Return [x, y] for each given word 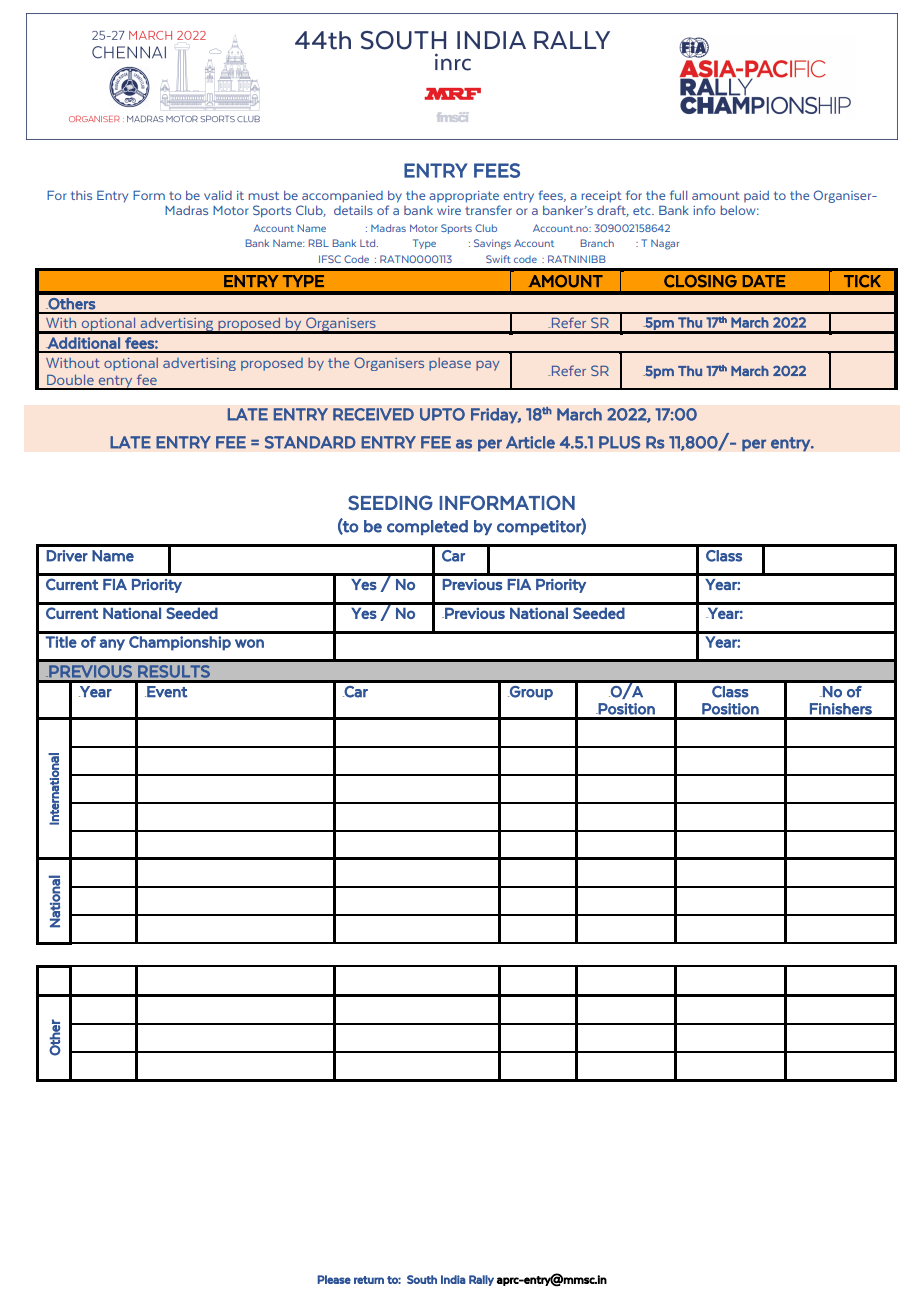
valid [218, 195]
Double [70, 380]
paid [756, 196]
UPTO [442, 414]
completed [427, 527]
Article [530, 442]
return [369, 1280]
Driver [67, 556]
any [112, 645]
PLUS [619, 442]
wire [449, 210]
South [422, 1279]
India [453, 1279]
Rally [481, 1280]
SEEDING [390, 502]
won [249, 643]
